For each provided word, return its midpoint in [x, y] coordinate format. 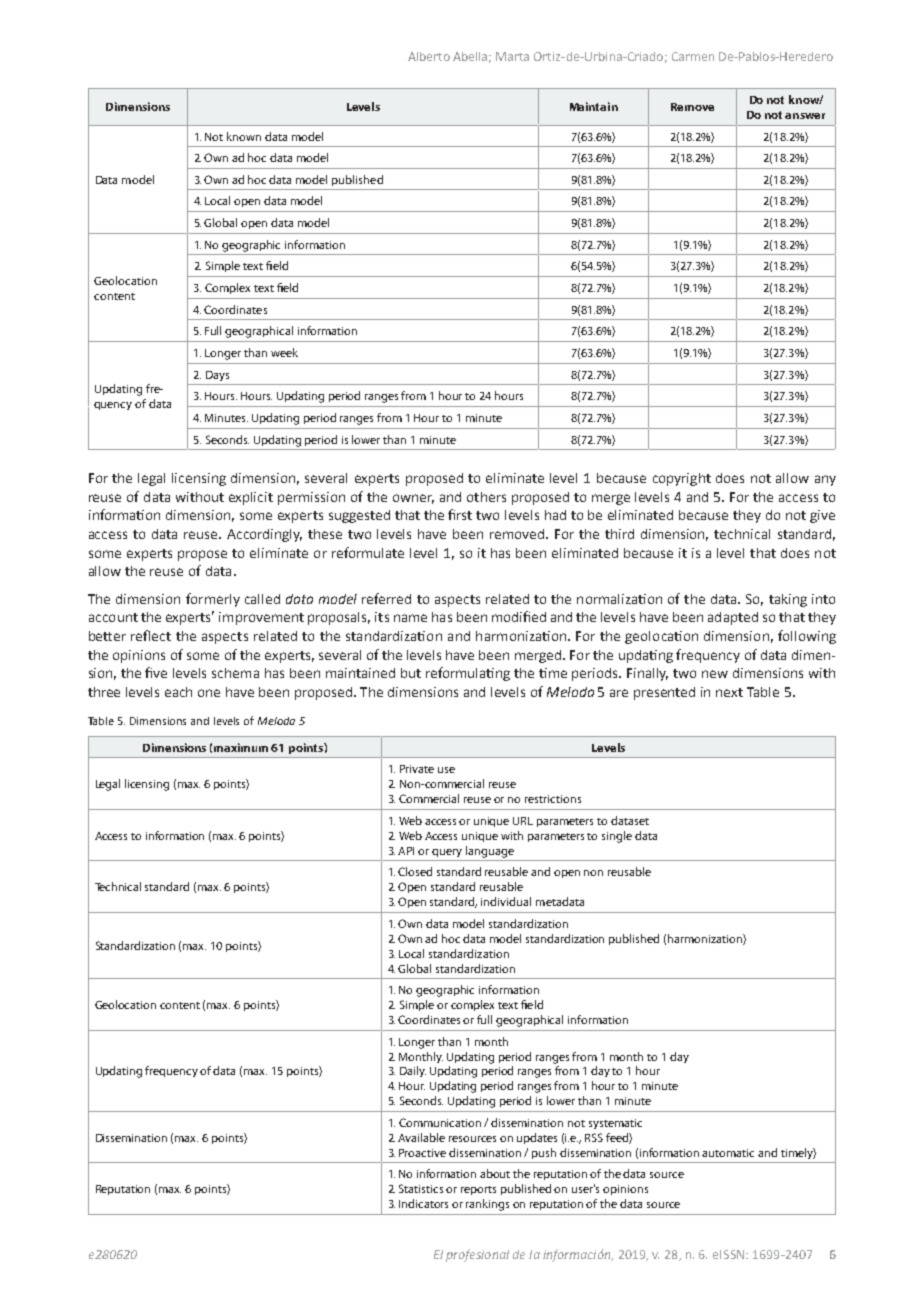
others [486, 497]
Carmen [693, 56]
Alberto [429, 56]
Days [217, 376]
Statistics [421, 1188]
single [617, 837]
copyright [682, 479]
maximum [241, 747]
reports [478, 1190]
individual [506, 901]
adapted [733, 618]
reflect [151, 635]
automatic [728, 1153]
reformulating [468, 674]
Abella [472, 57]
